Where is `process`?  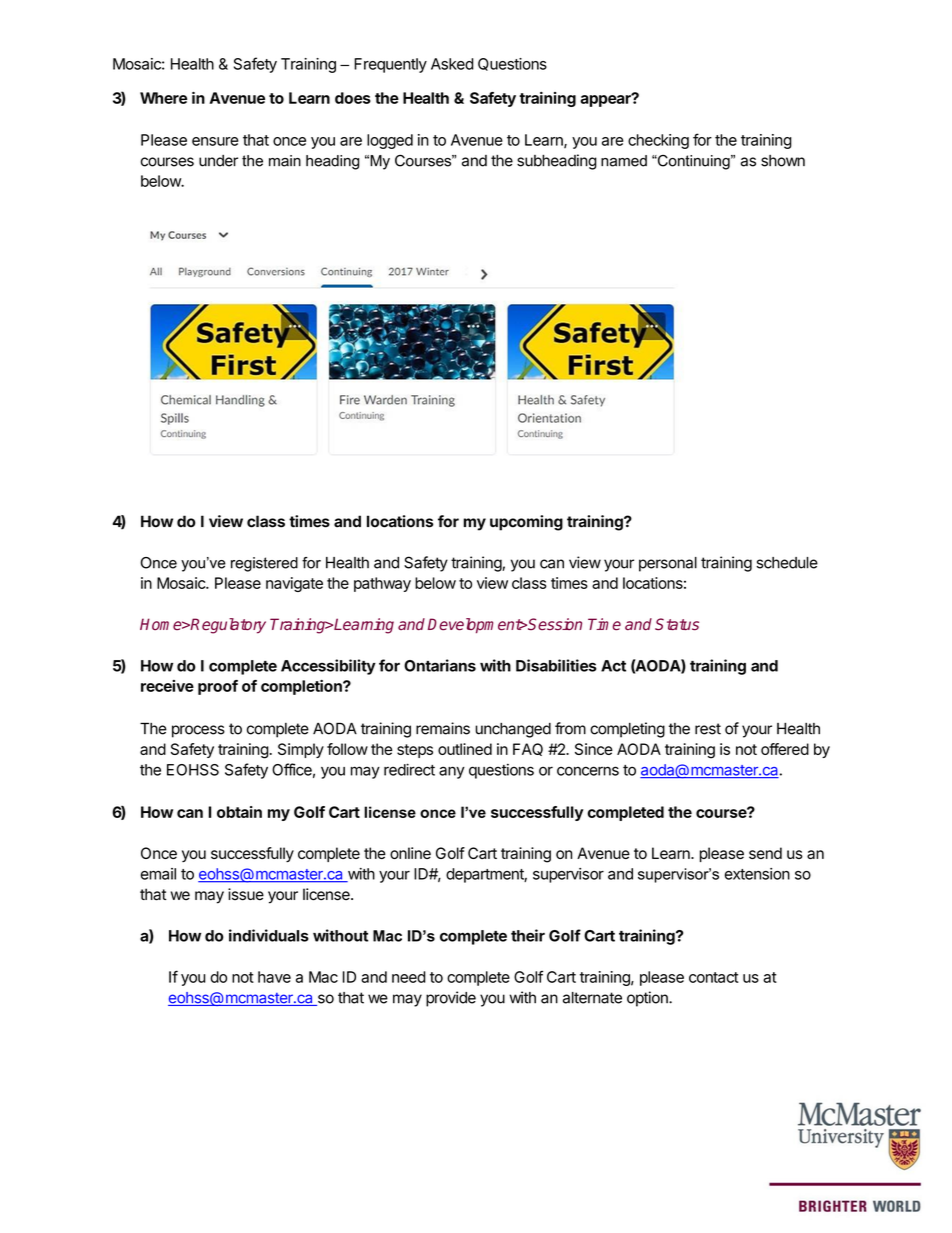
process is located at coordinates (198, 731).
